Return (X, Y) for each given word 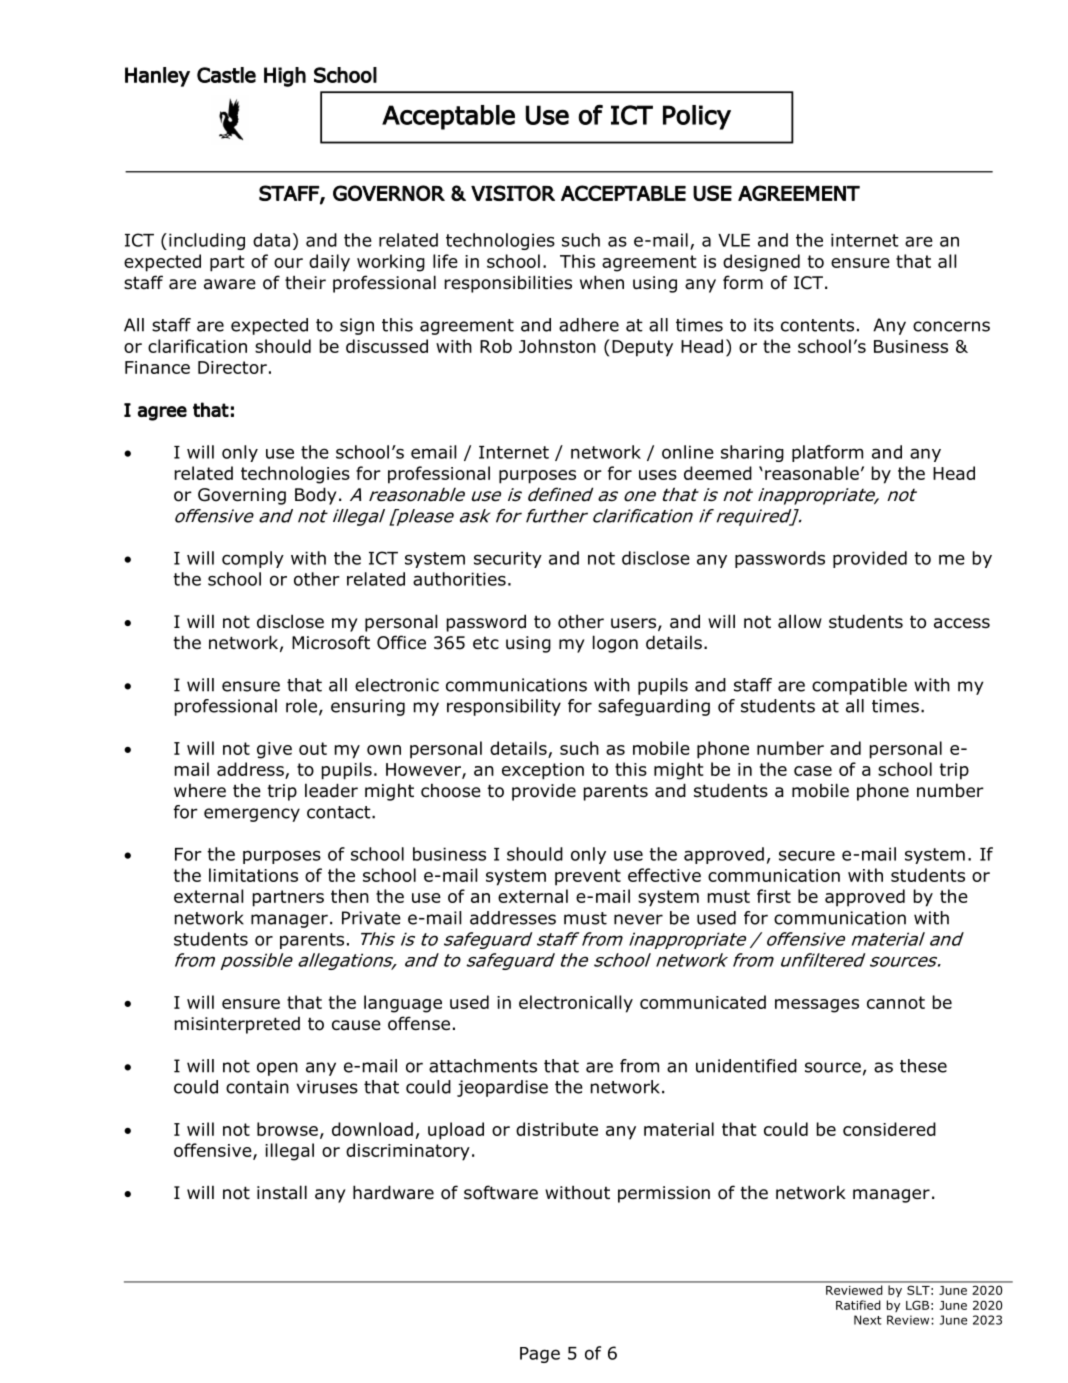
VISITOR (513, 193)
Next (868, 1320)
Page (540, 1355)
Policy (697, 117)
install (282, 1192)
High (285, 77)
